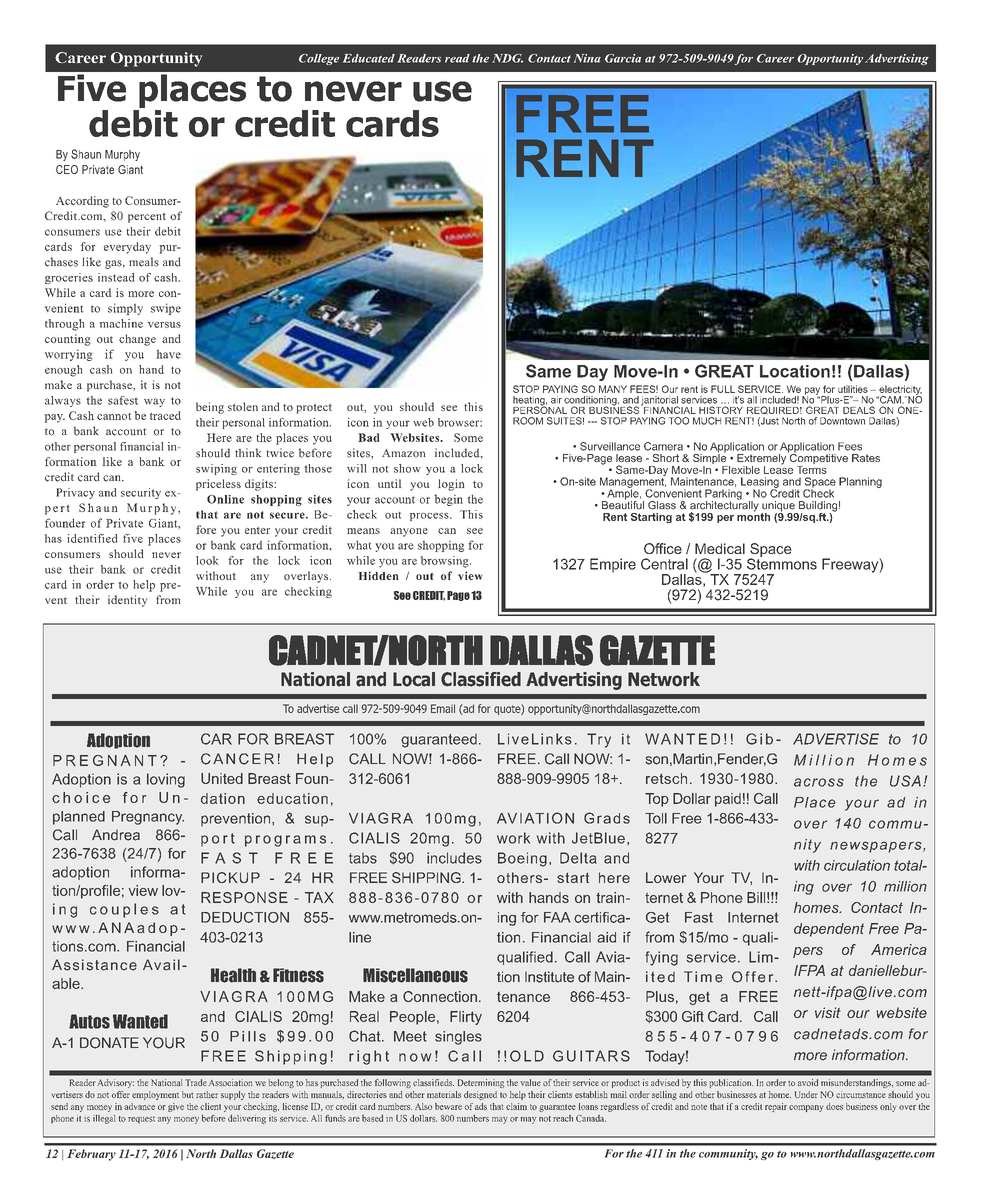 This document has height=1204, width=981. I want to click on browsing, so click(446, 562).
